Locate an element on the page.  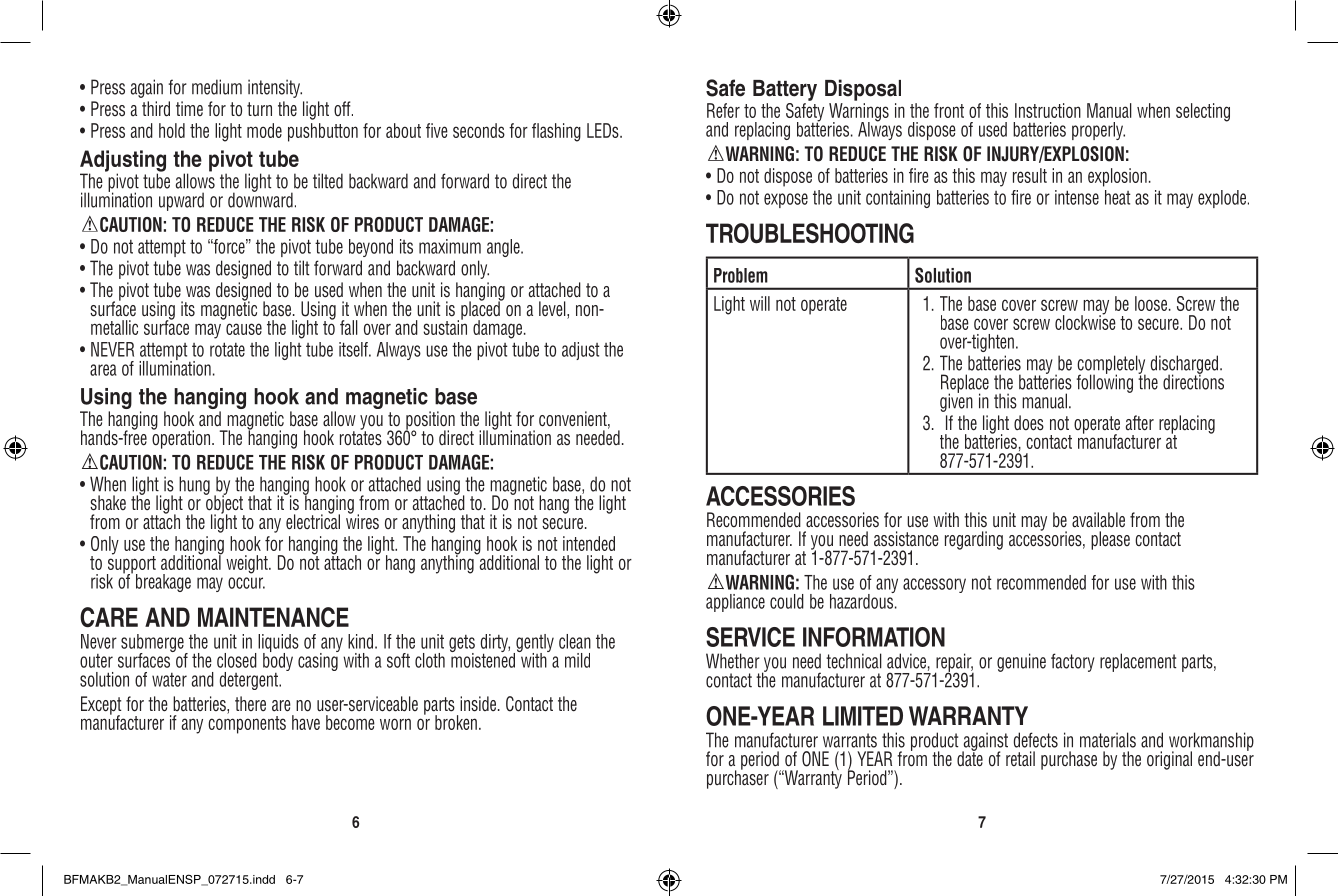
Problem is located at coordinates (741, 275).
